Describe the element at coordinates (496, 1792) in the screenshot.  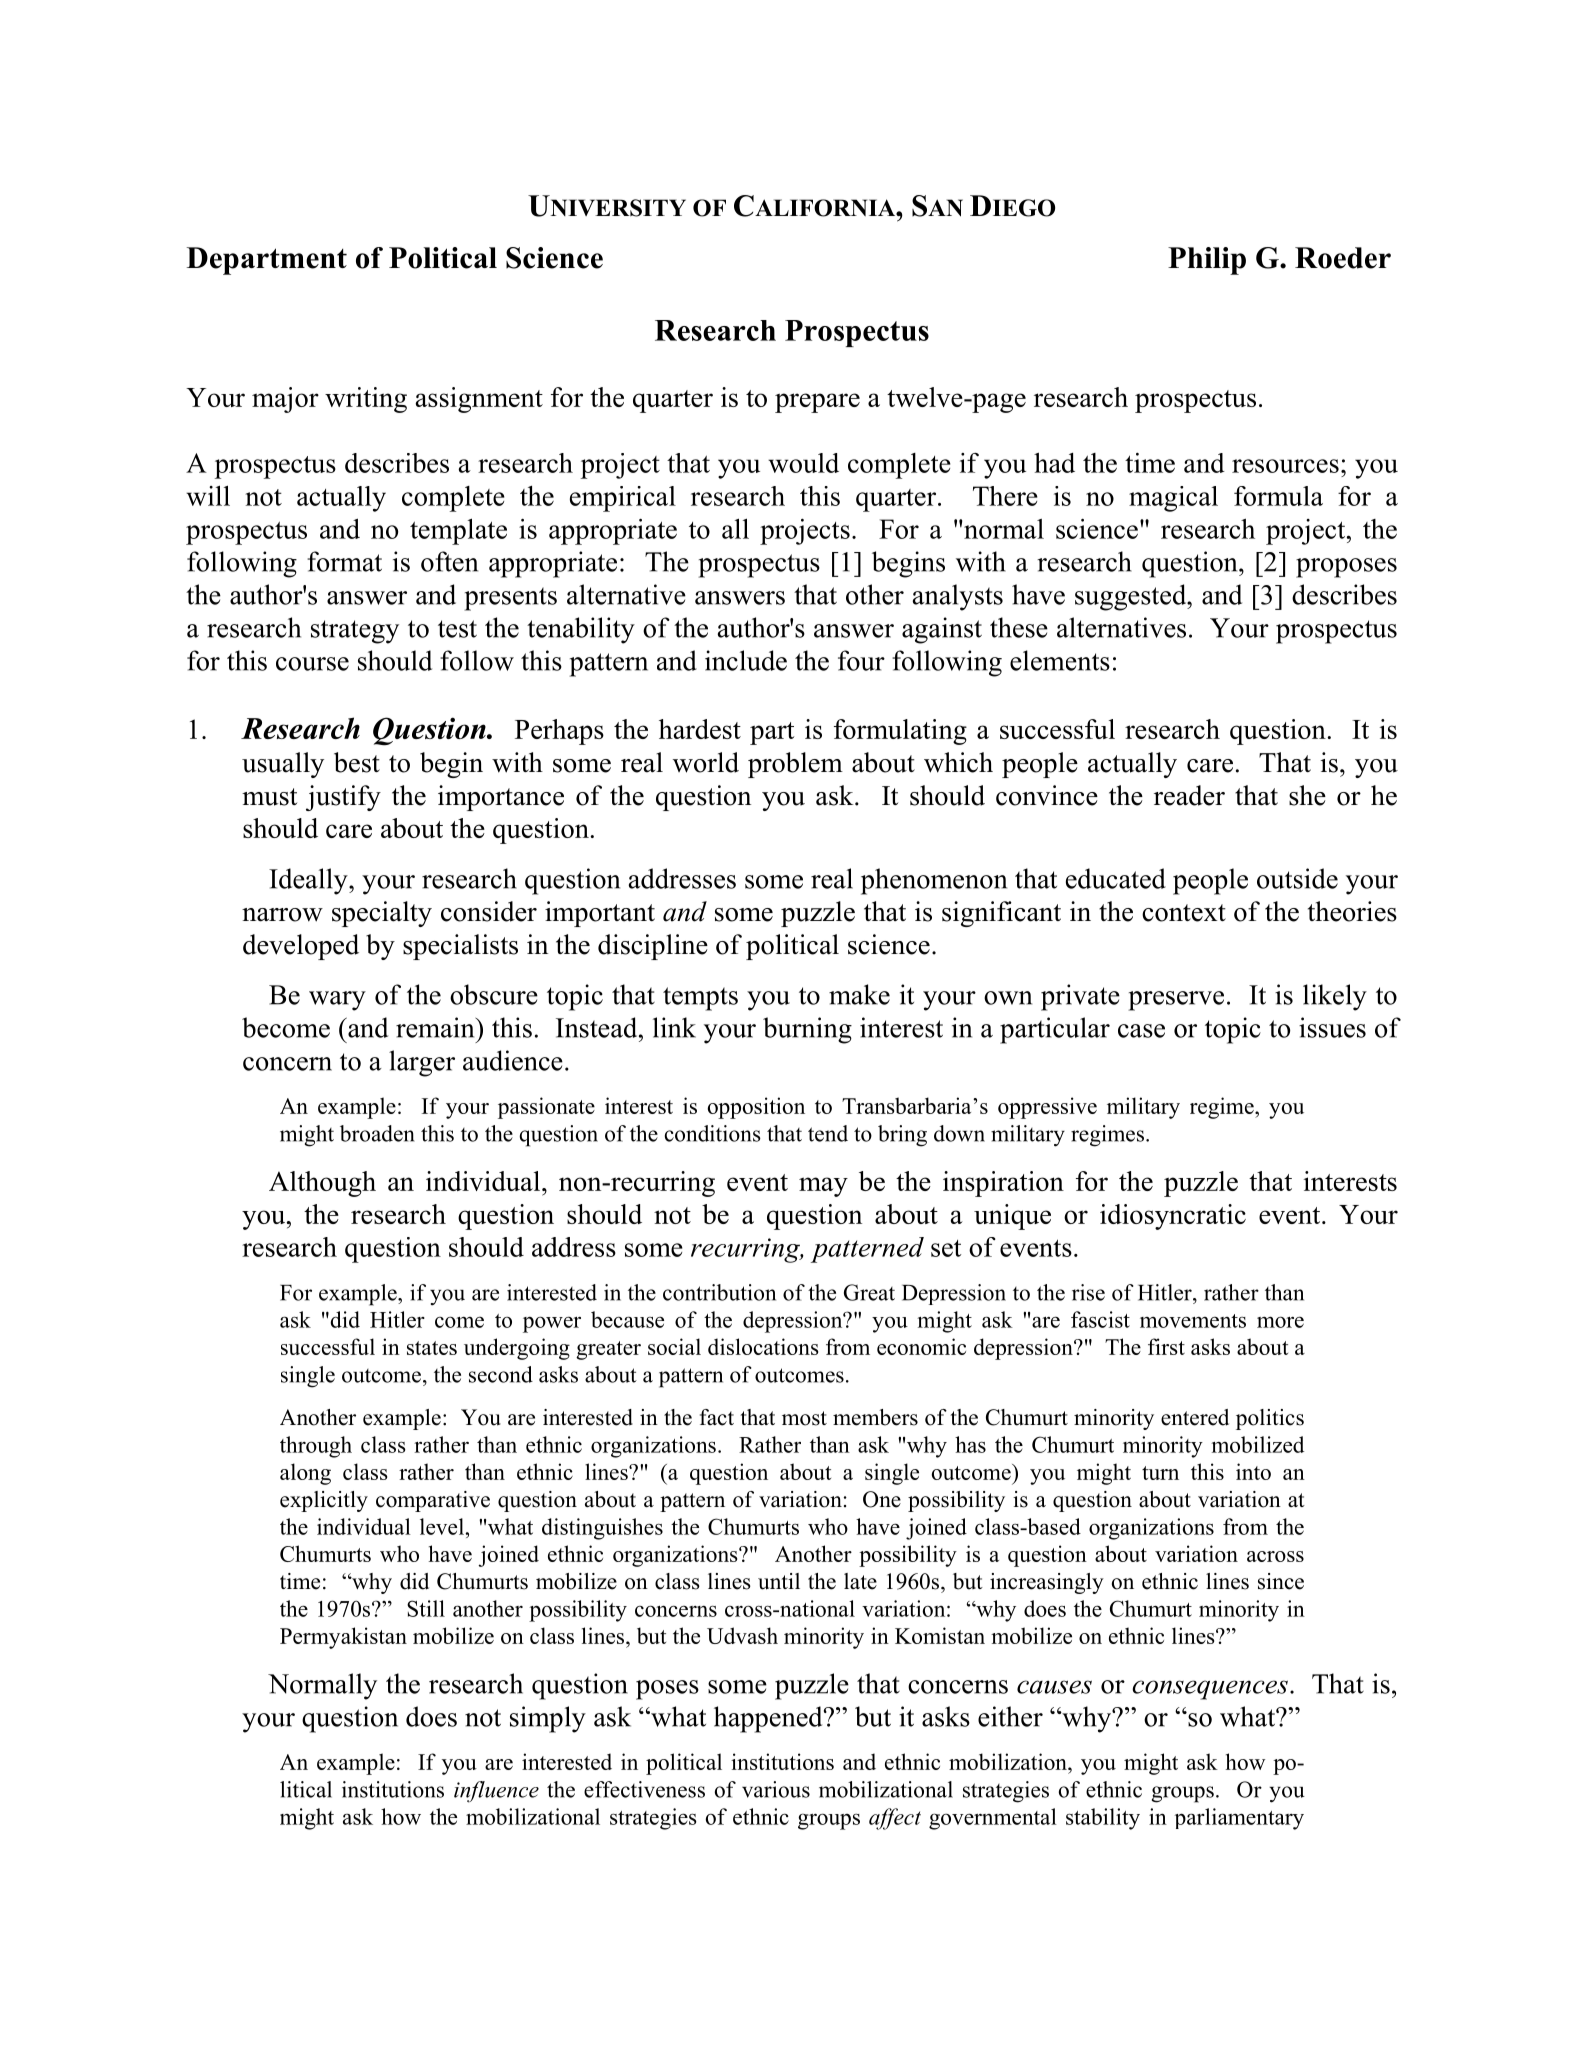
I see `influence` at that location.
